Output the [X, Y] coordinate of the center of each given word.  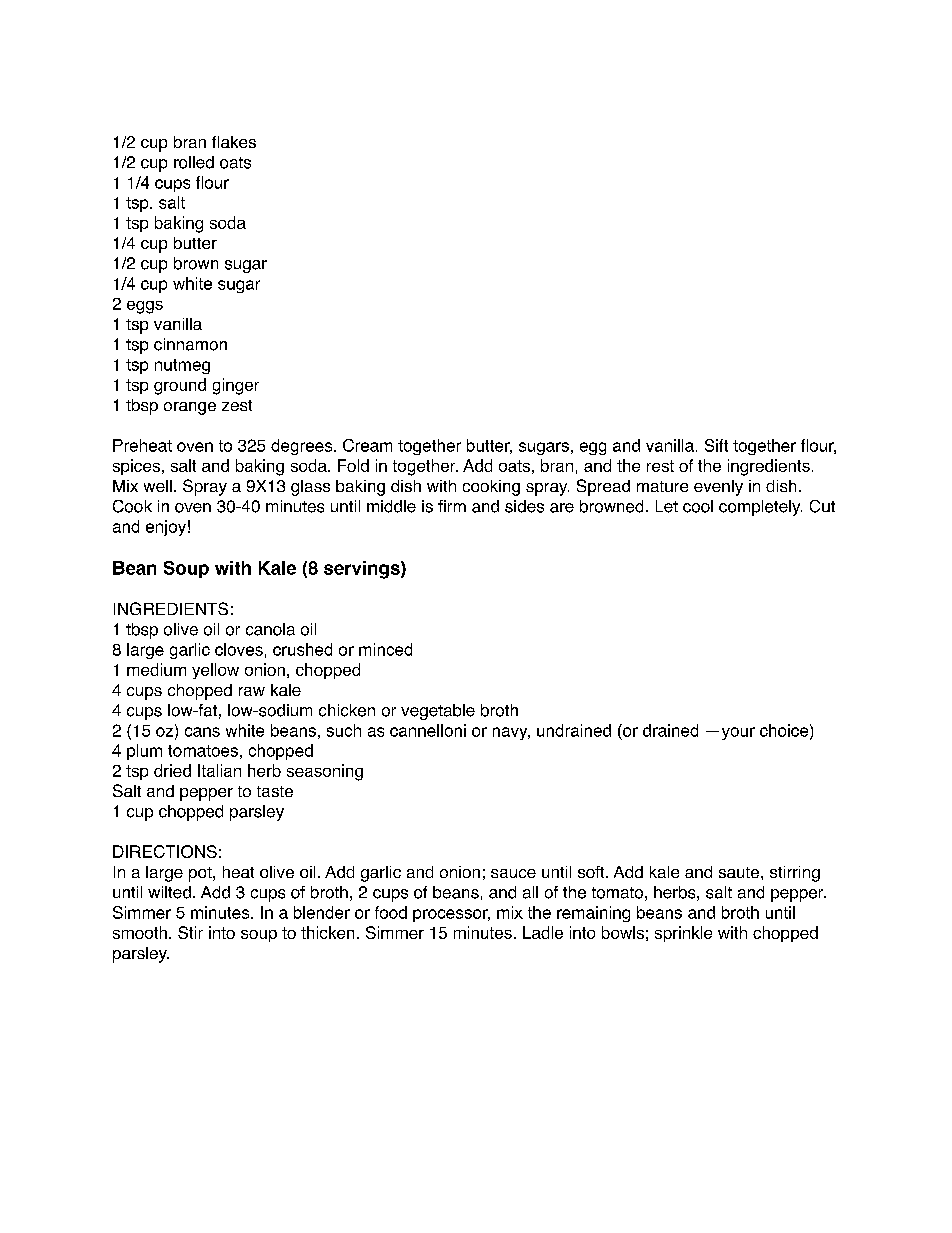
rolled [194, 162]
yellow [215, 671]
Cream [367, 445]
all [530, 892]
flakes [234, 142]
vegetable [438, 712]
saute [740, 872]
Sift [716, 445]
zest [237, 405]
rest [660, 466]
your [738, 733]
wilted [169, 892]
